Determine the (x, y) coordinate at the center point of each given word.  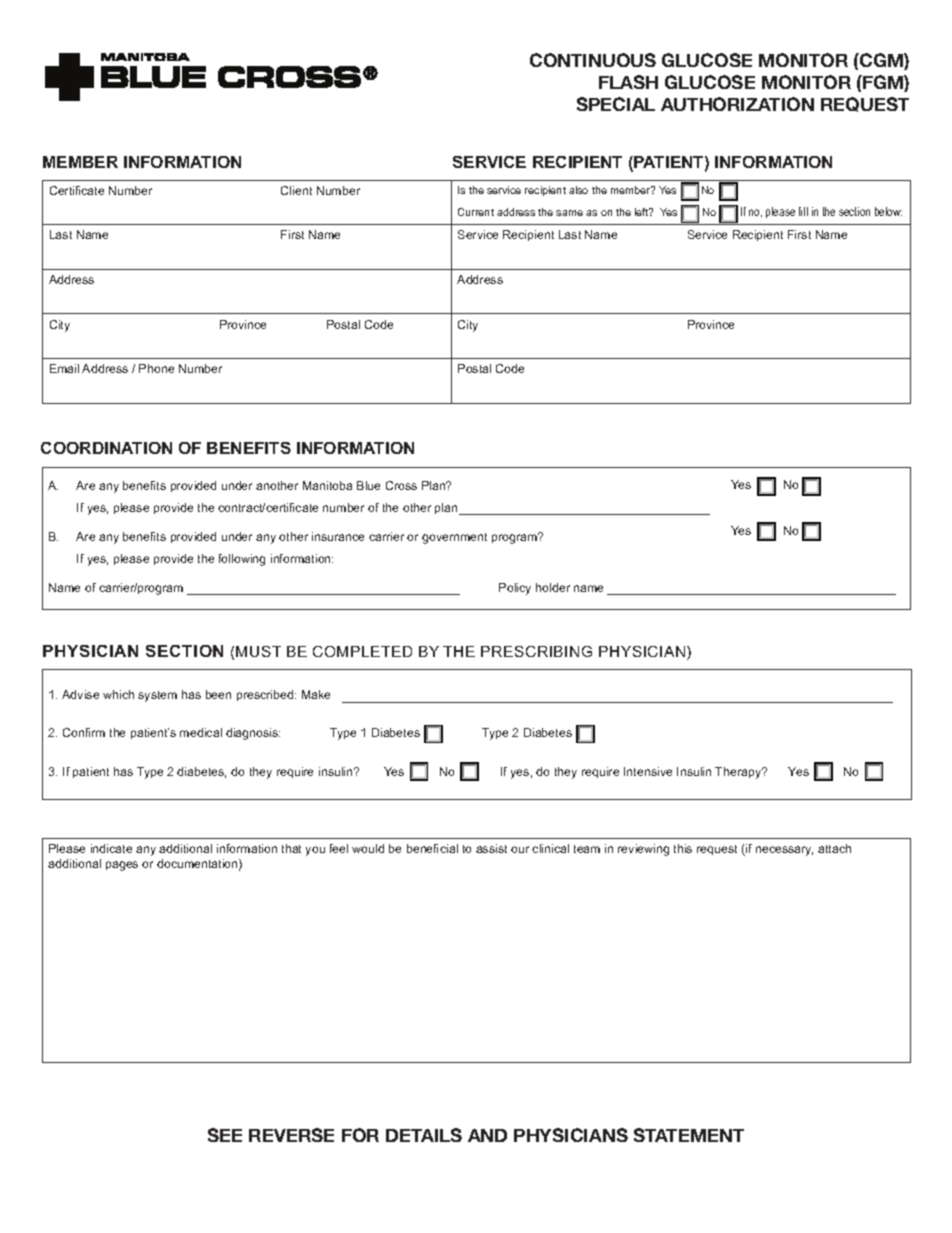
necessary (784, 851)
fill (803, 211)
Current (476, 212)
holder (553, 587)
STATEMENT (689, 1135)
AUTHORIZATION (737, 104)
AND (487, 1135)
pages (122, 866)
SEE (225, 1135)
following (242, 560)
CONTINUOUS (593, 60)
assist (491, 848)
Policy (515, 589)
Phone (156, 368)
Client (296, 190)
